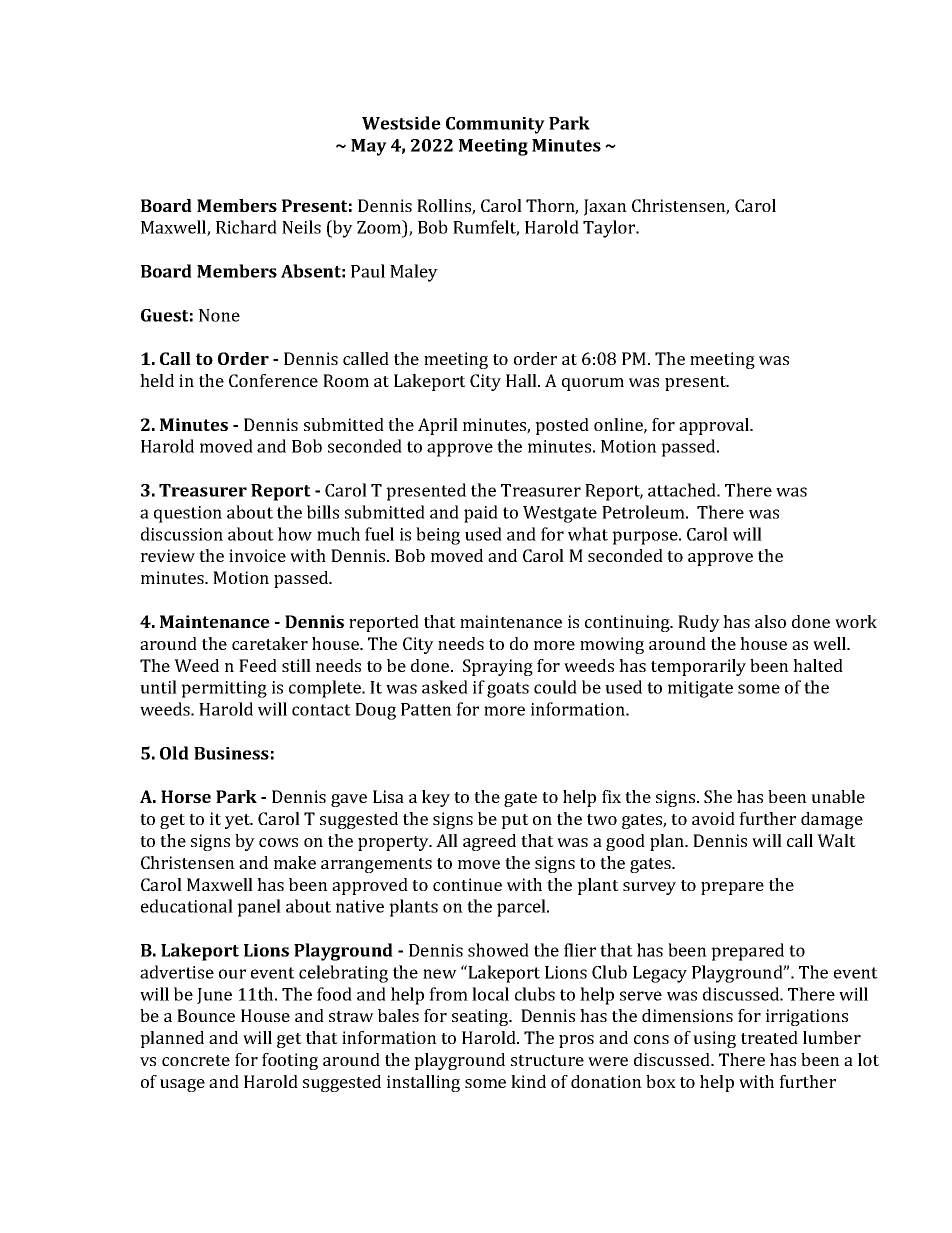  Describe the element at coordinates (196, 1060) in the screenshot. I see `concrete` at that location.
